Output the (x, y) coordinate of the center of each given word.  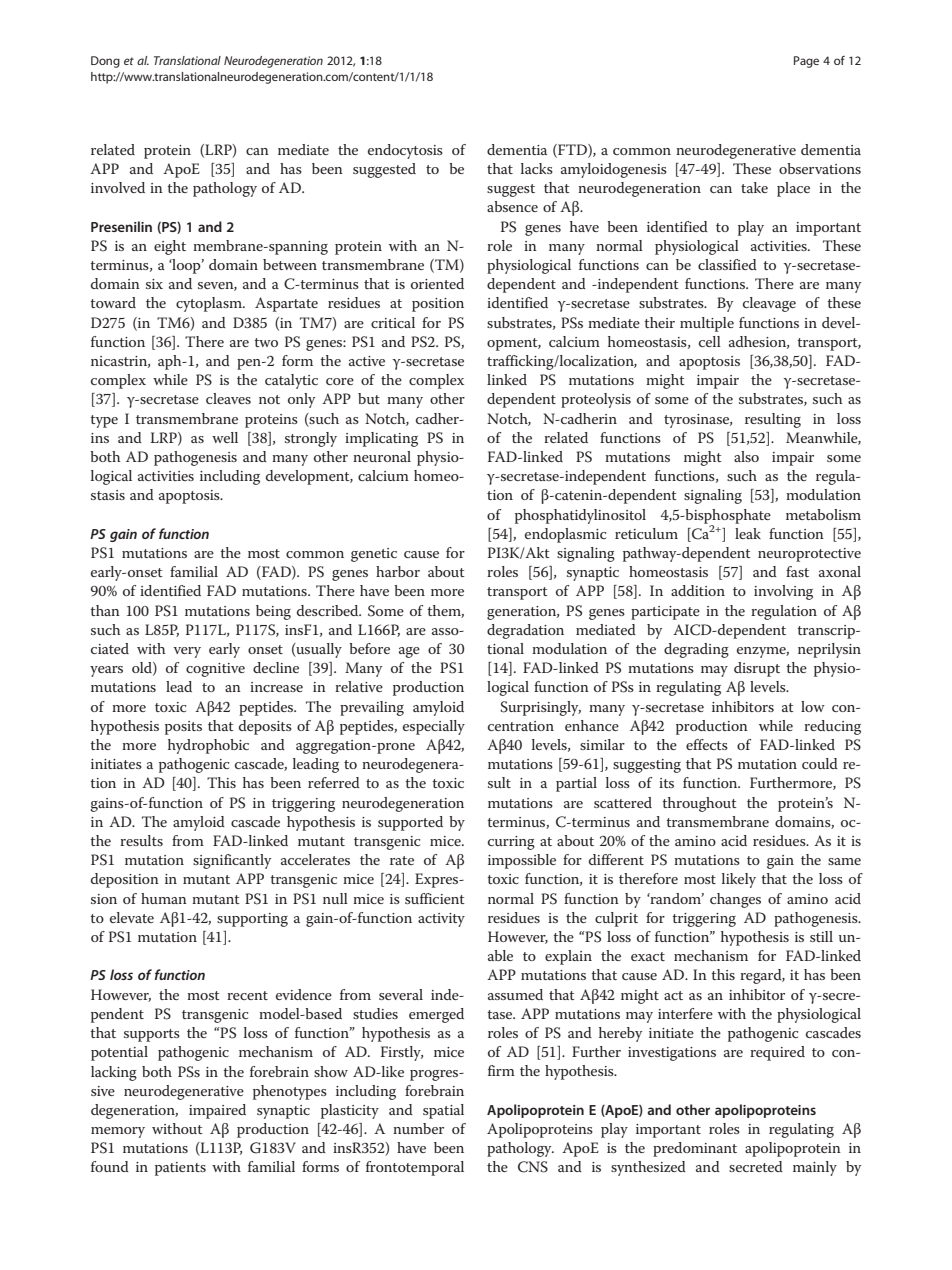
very (187, 652)
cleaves (228, 398)
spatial (443, 1111)
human (164, 898)
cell (710, 341)
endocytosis (405, 151)
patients (180, 1169)
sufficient (435, 898)
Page (806, 62)
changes (735, 900)
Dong (105, 62)
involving (783, 592)
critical (393, 322)
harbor (398, 571)
